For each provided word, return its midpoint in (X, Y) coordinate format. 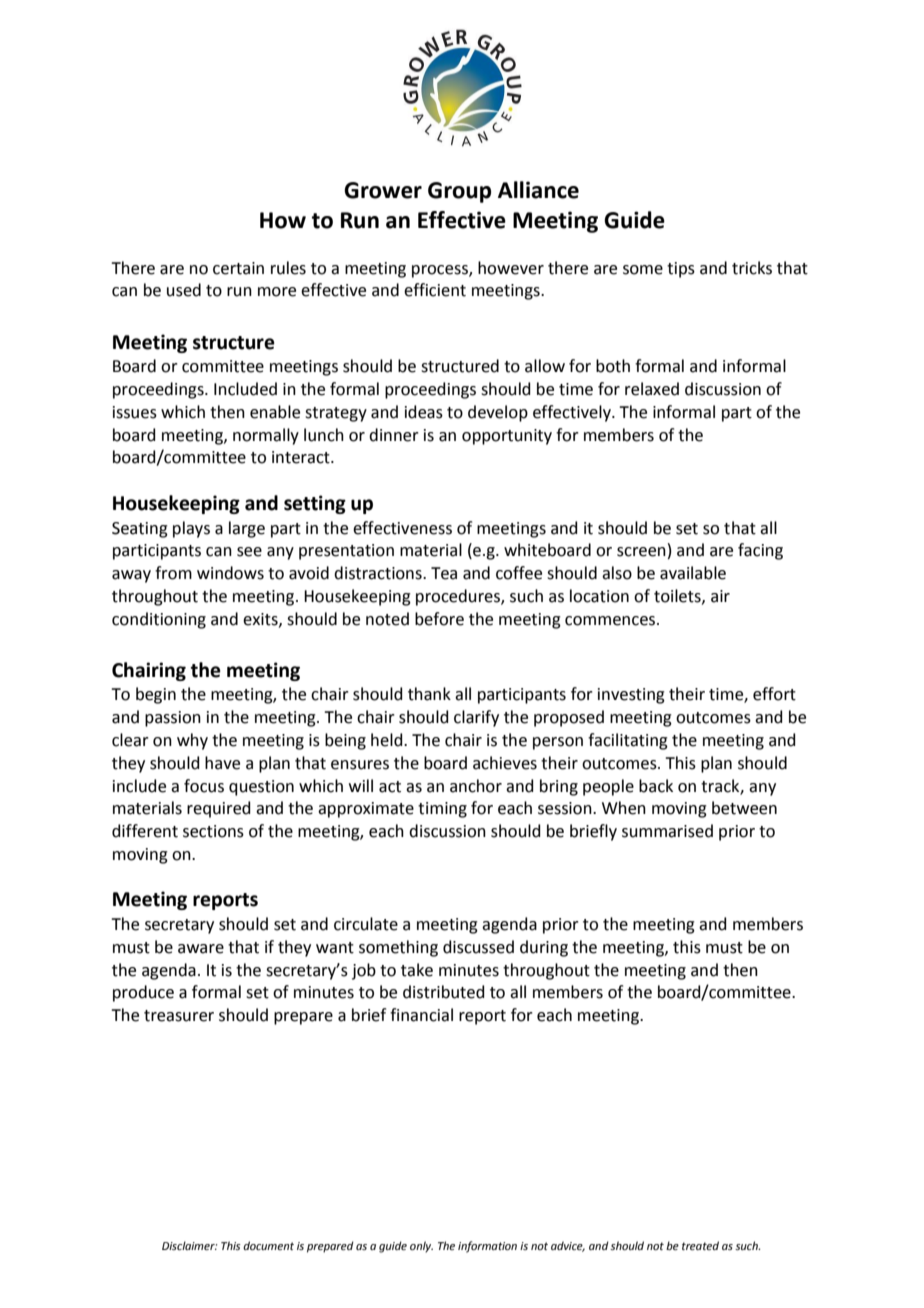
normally (266, 436)
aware (201, 949)
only (421, 1247)
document (268, 1245)
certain (238, 268)
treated (700, 1245)
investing (631, 696)
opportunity (507, 437)
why (192, 741)
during (544, 948)
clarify (476, 718)
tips (681, 270)
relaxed (652, 389)
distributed (444, 992)
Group (459, 192)
